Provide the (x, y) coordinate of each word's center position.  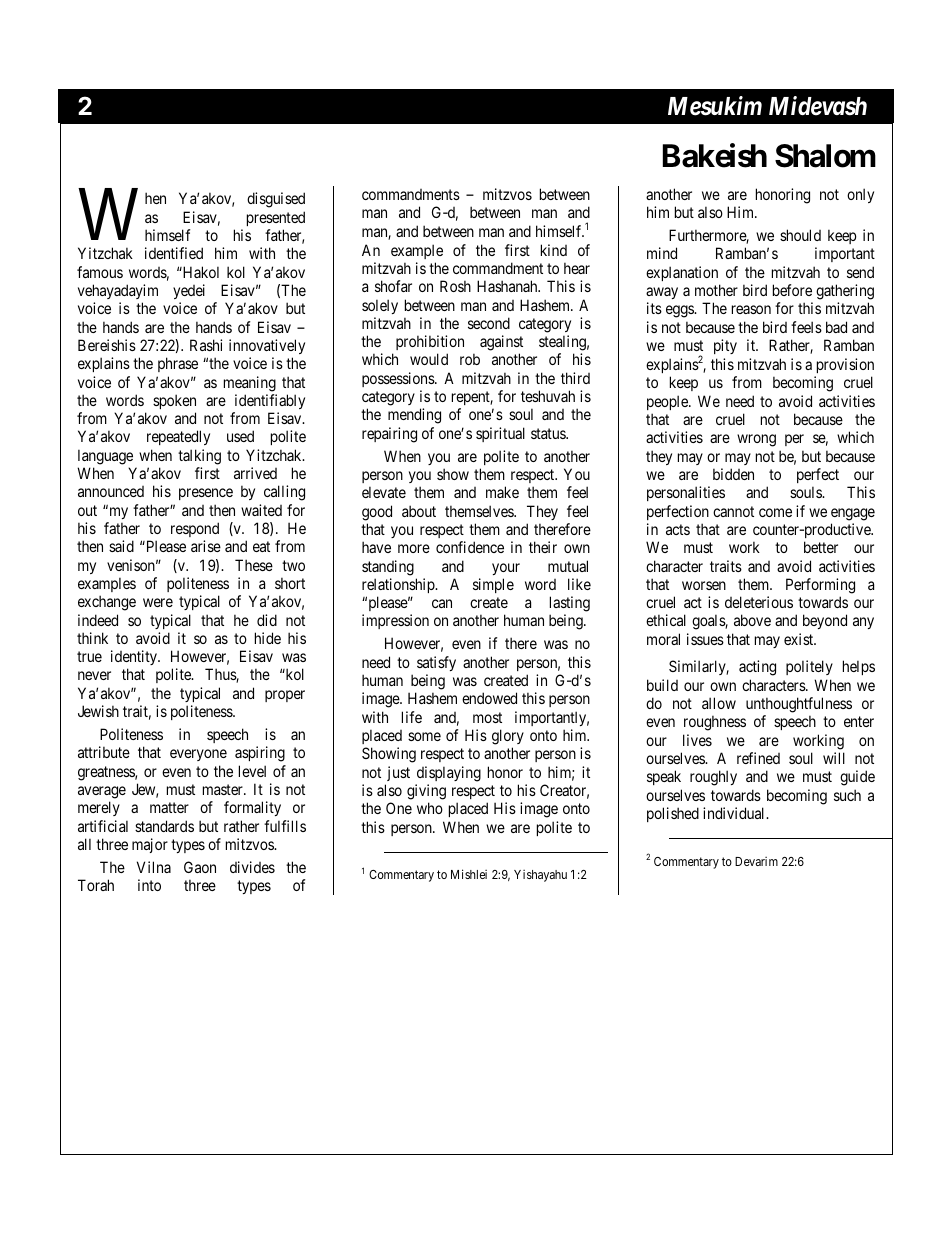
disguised (276, 200)
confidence (470, 547)
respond (195, 529)
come (775, 512)
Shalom (825, 156)
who (430, 808)
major (150, 845)
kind (554, 250)
